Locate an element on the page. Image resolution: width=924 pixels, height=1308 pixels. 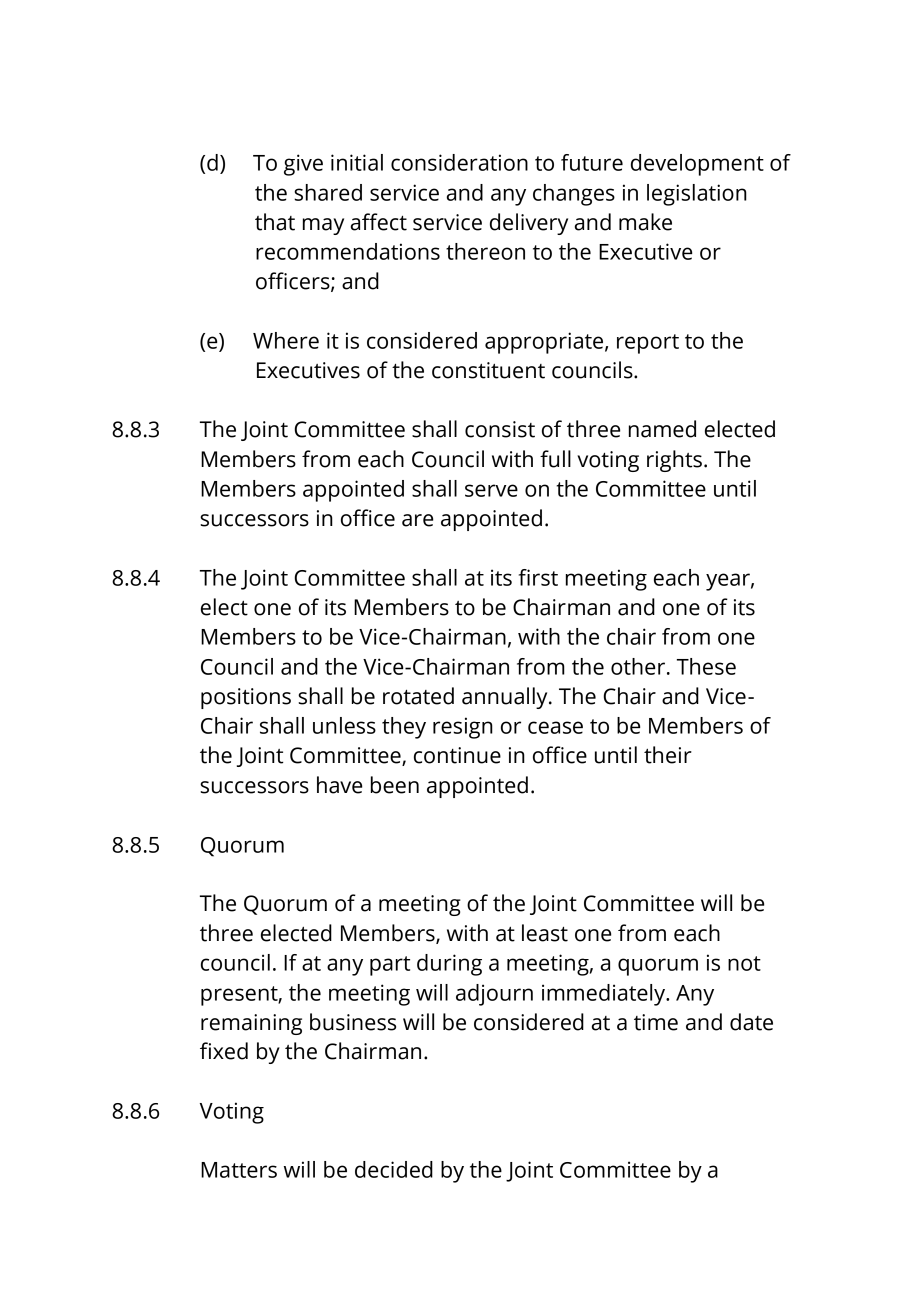
time is located at coordinates (656, 1022).
